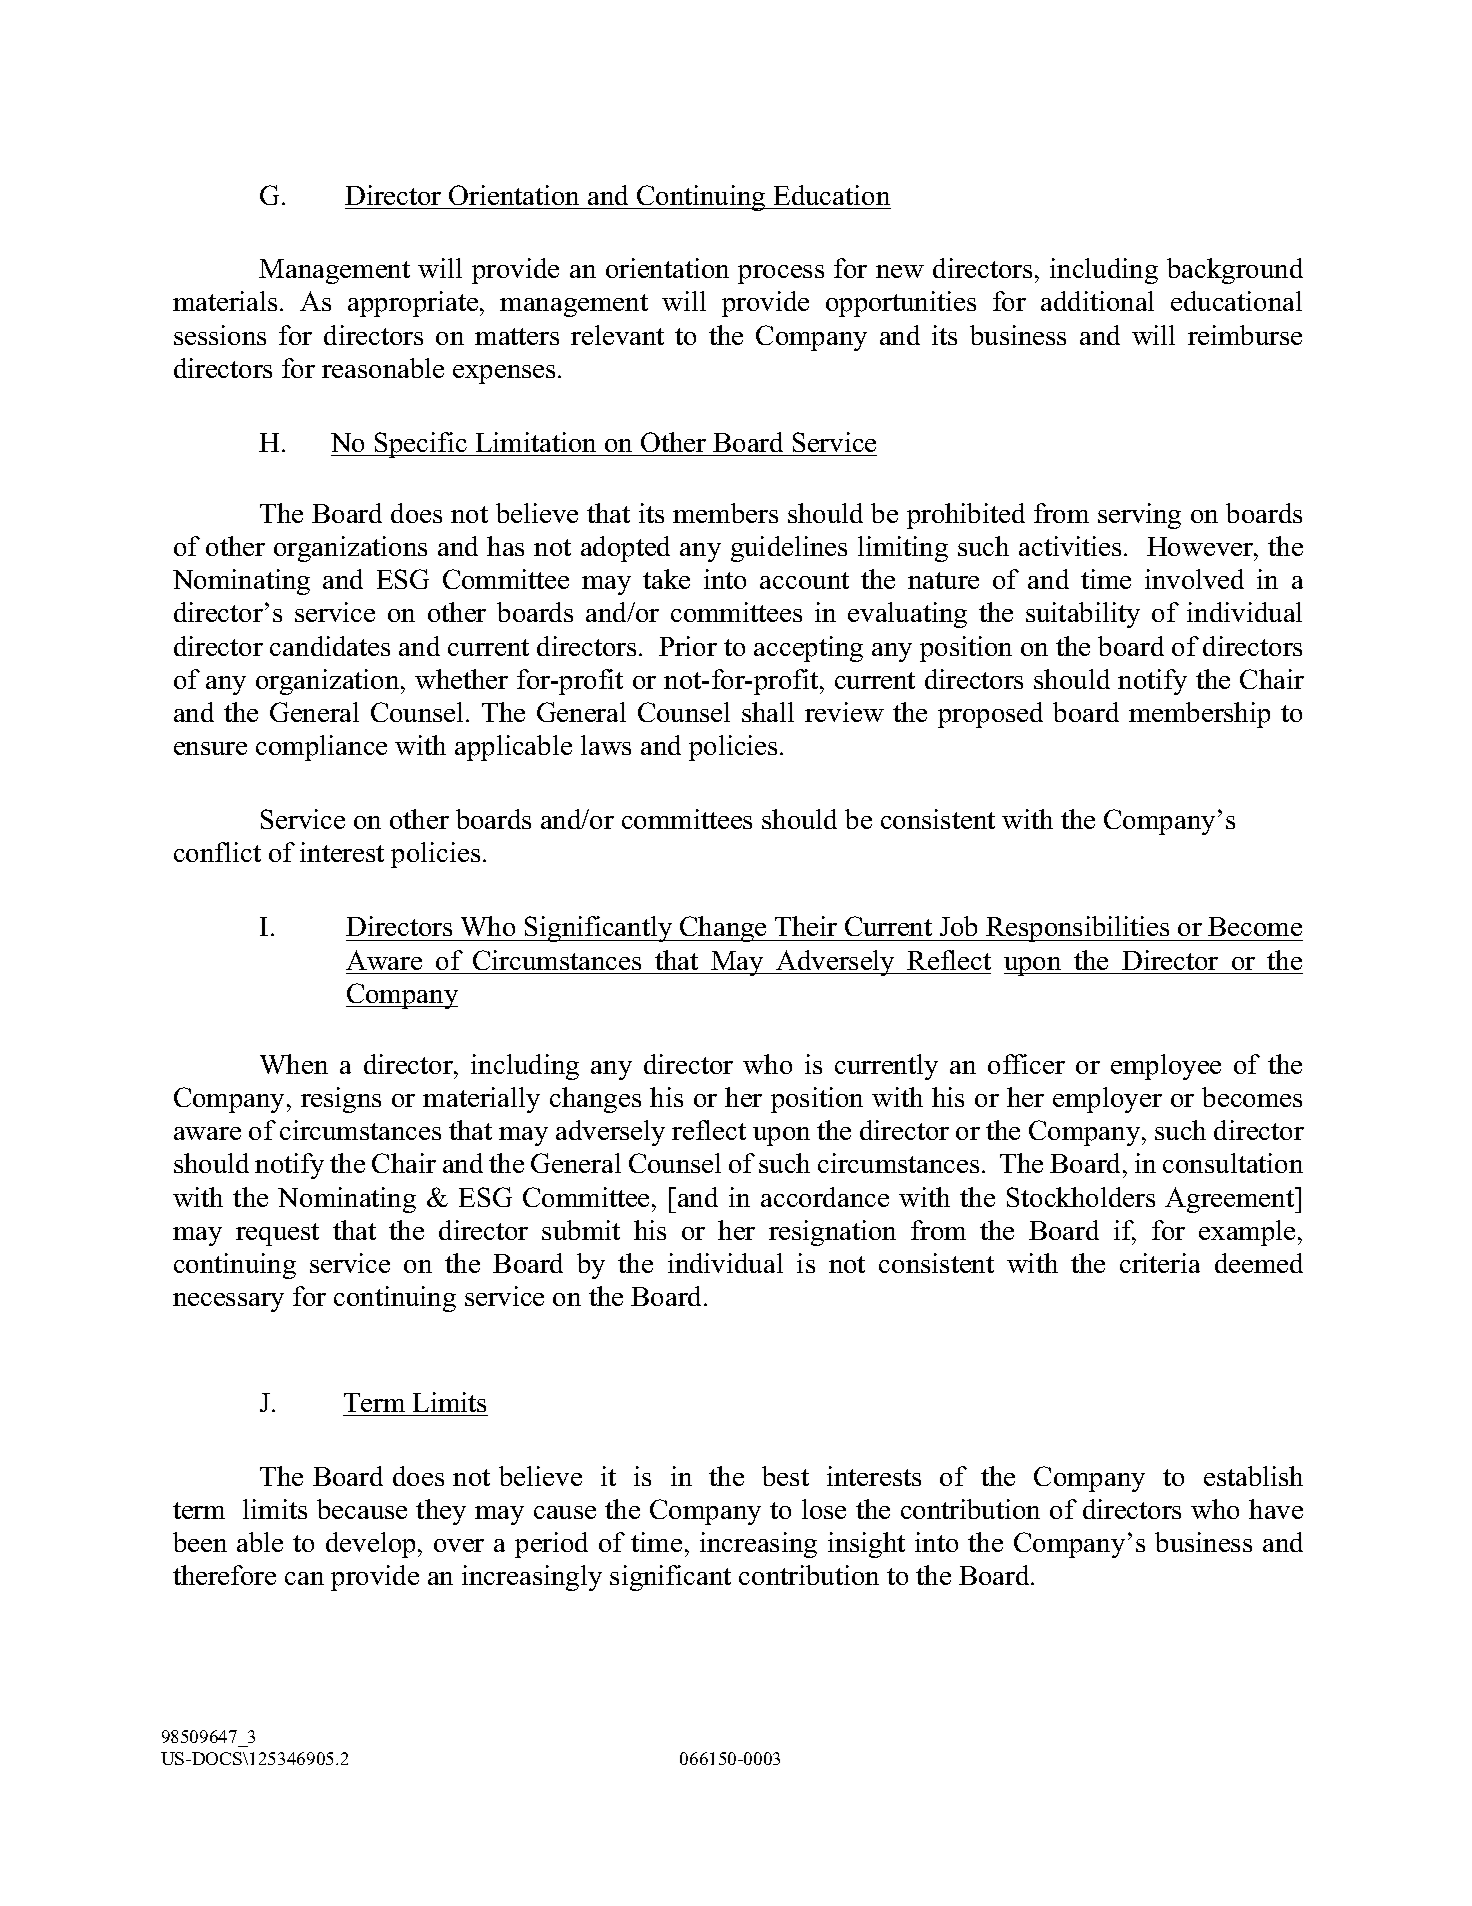 The width and height of the screenshot is (1472, 1906). What do you see at coordinates (832, 1233) in the screenshot?
I see `resignation` at bounding box center [832, 1233].
